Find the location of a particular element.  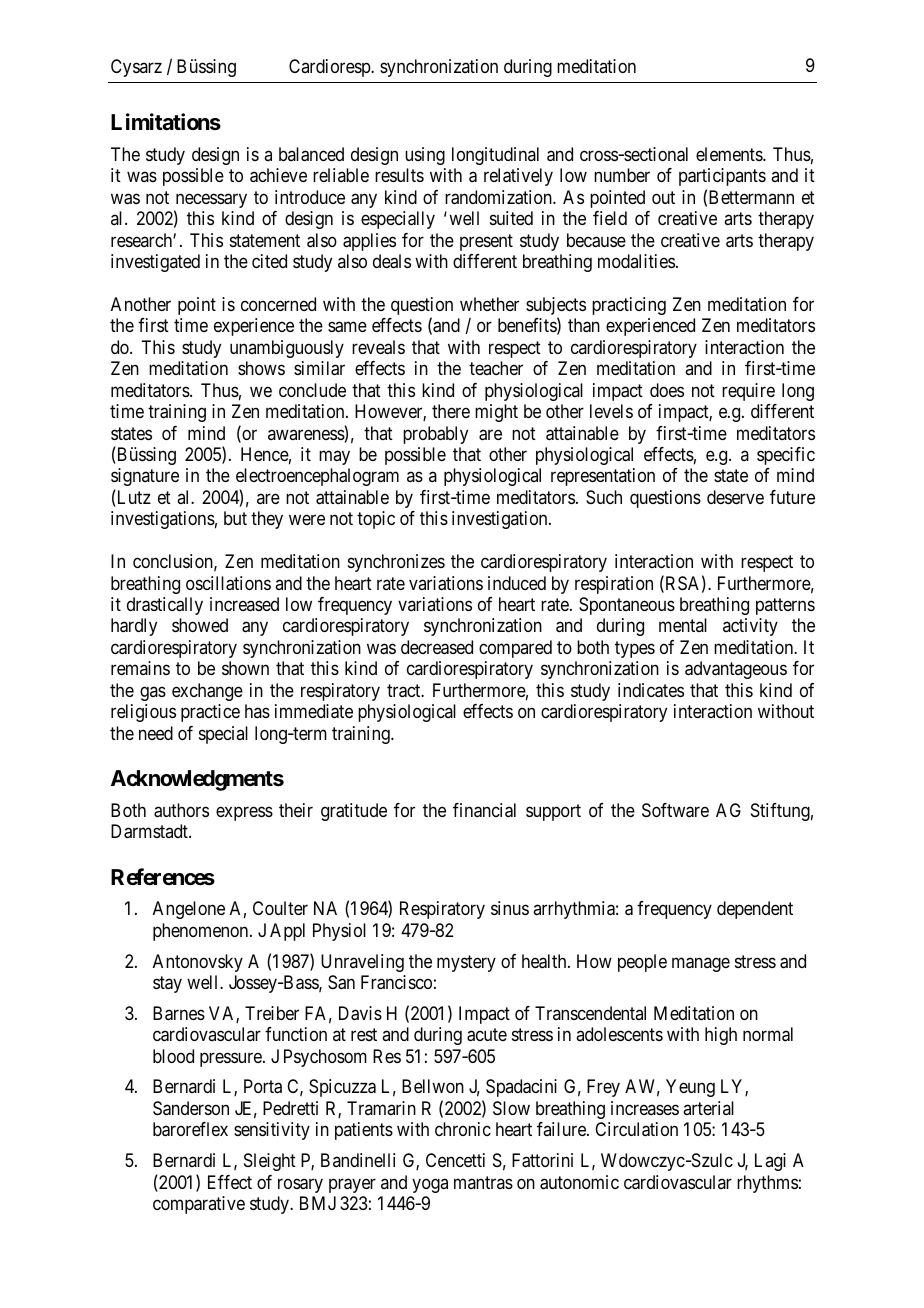

require is located at coordinates (748, 392).
